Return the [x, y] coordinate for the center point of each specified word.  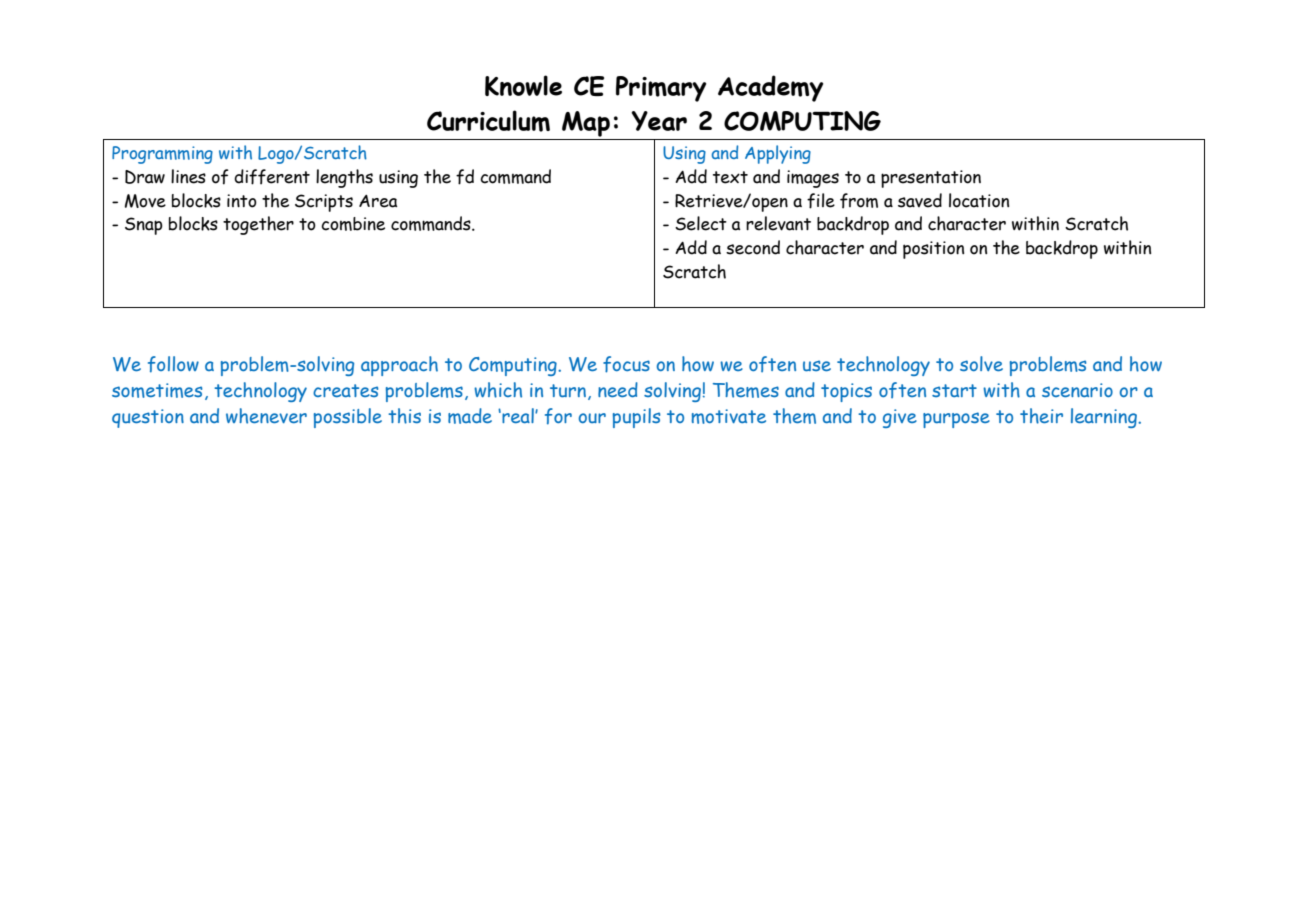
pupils [636, 418]
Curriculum [488, 121]
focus [626, 364]
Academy [771, 88]
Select [701, 223]
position [933, 250]
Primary [661, 89]
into [242, 201]
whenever [266, 416]
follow [173, 364]
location [979, 200]
